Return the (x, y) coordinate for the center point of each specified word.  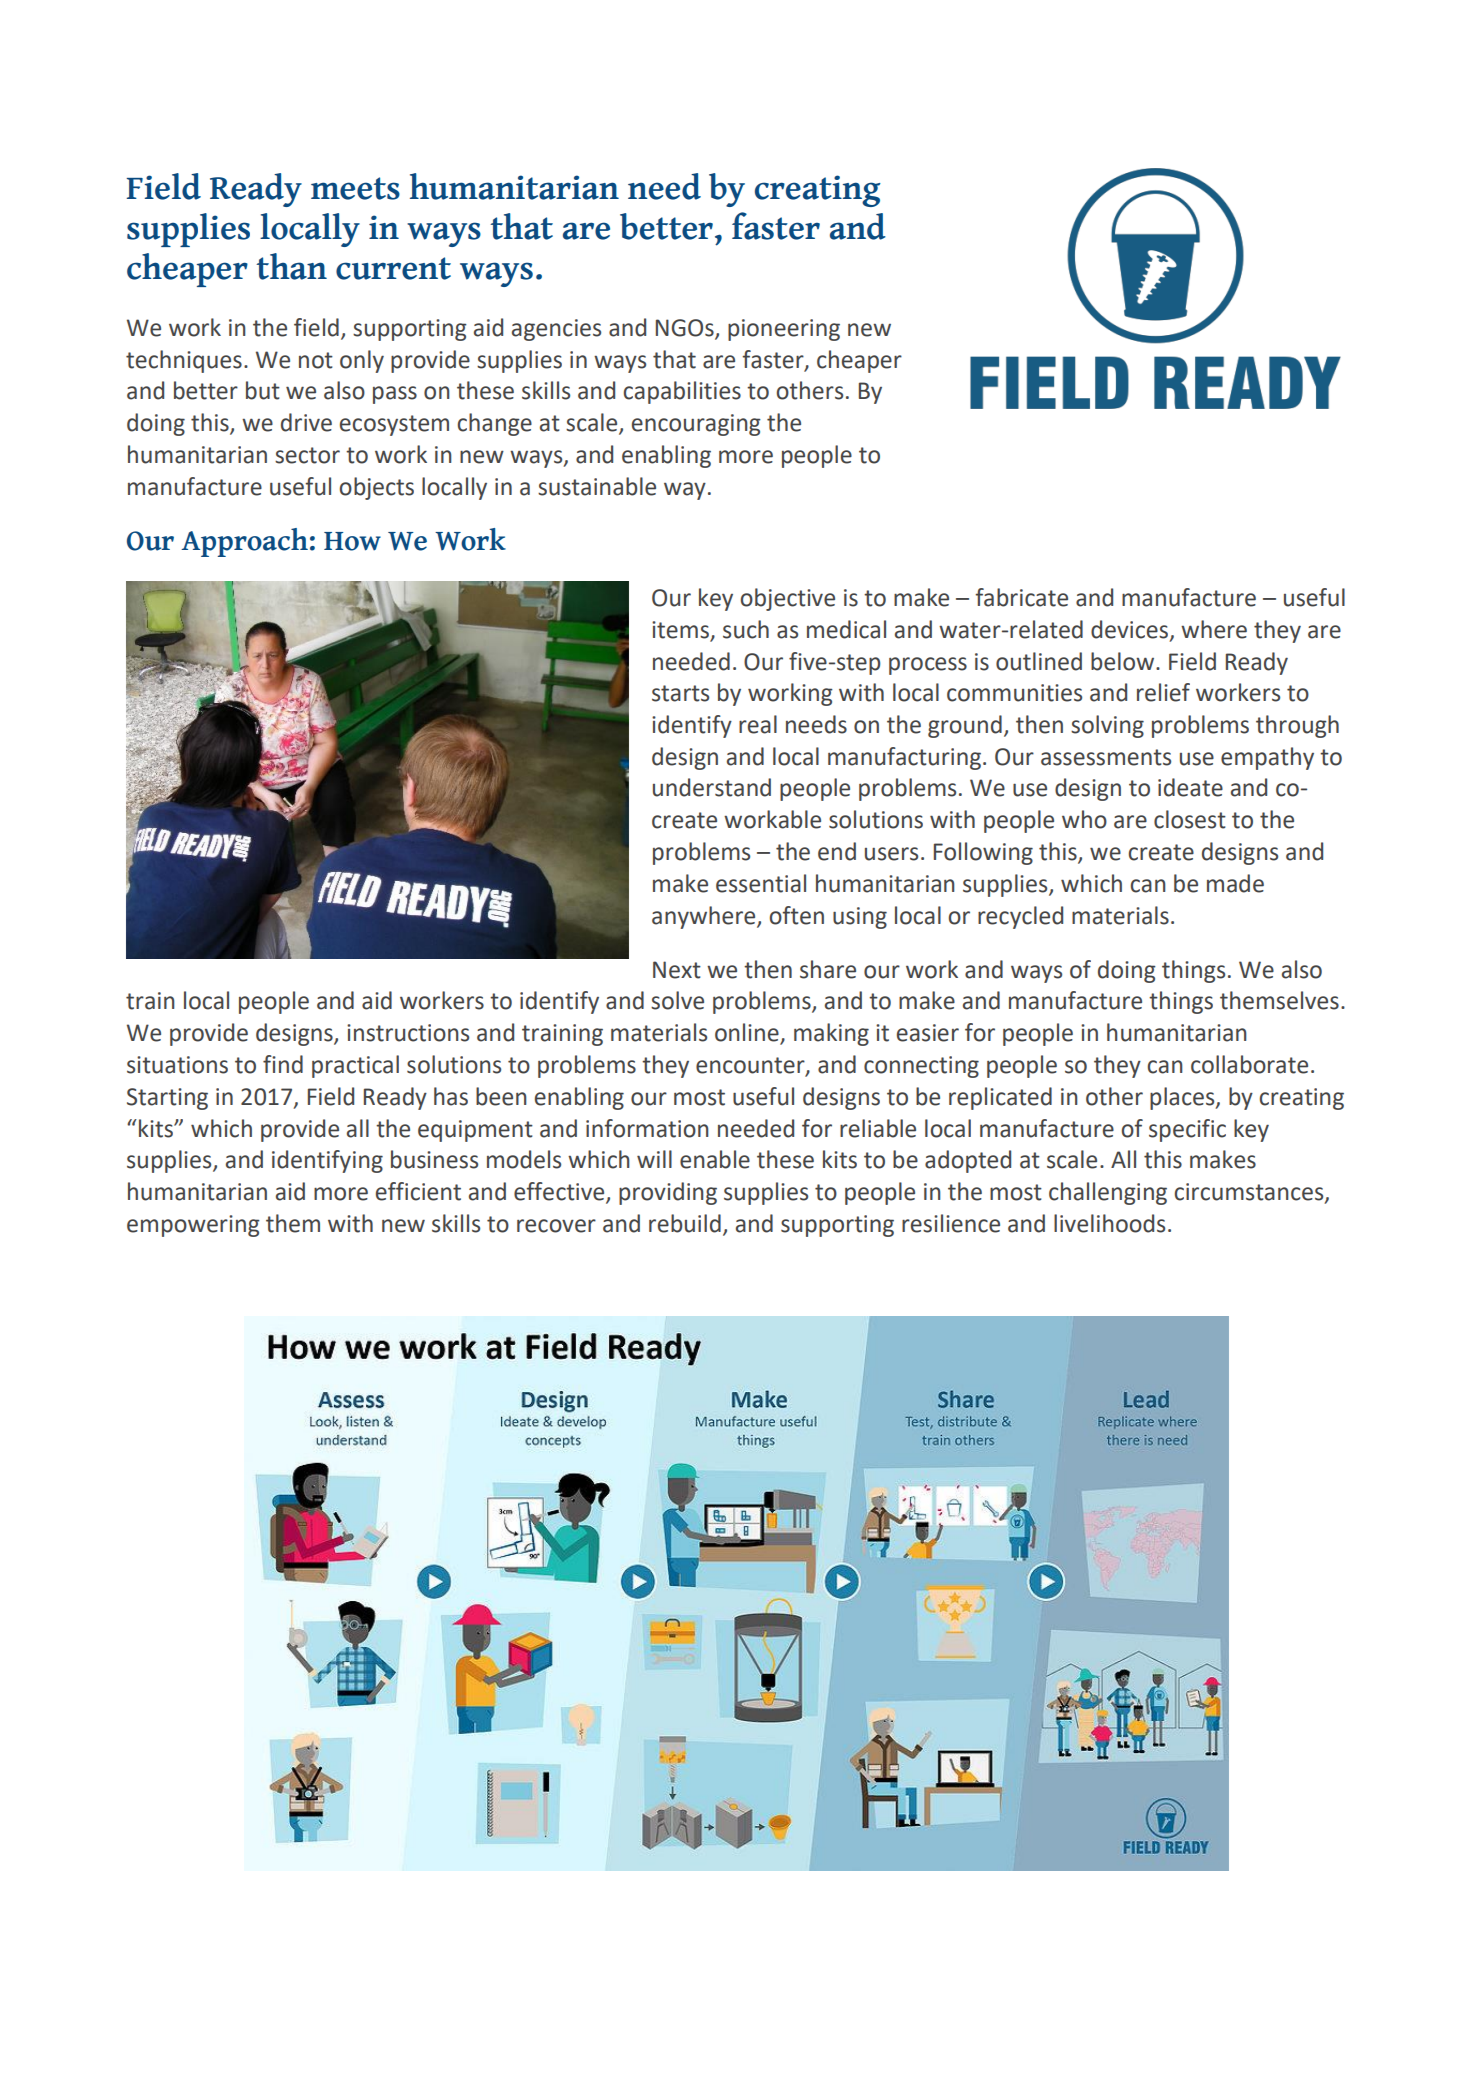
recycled (1020, 917)
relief (1163, 692)
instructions (408, 1033)
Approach (244, 542)
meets (355, 188)
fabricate (1021, 597)
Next (677, 970)
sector (307, 455)
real (758, 724)
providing (668, 1193)
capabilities (682, 392)
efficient (418, 1191)
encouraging (696, 425)
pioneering (784, 330)
